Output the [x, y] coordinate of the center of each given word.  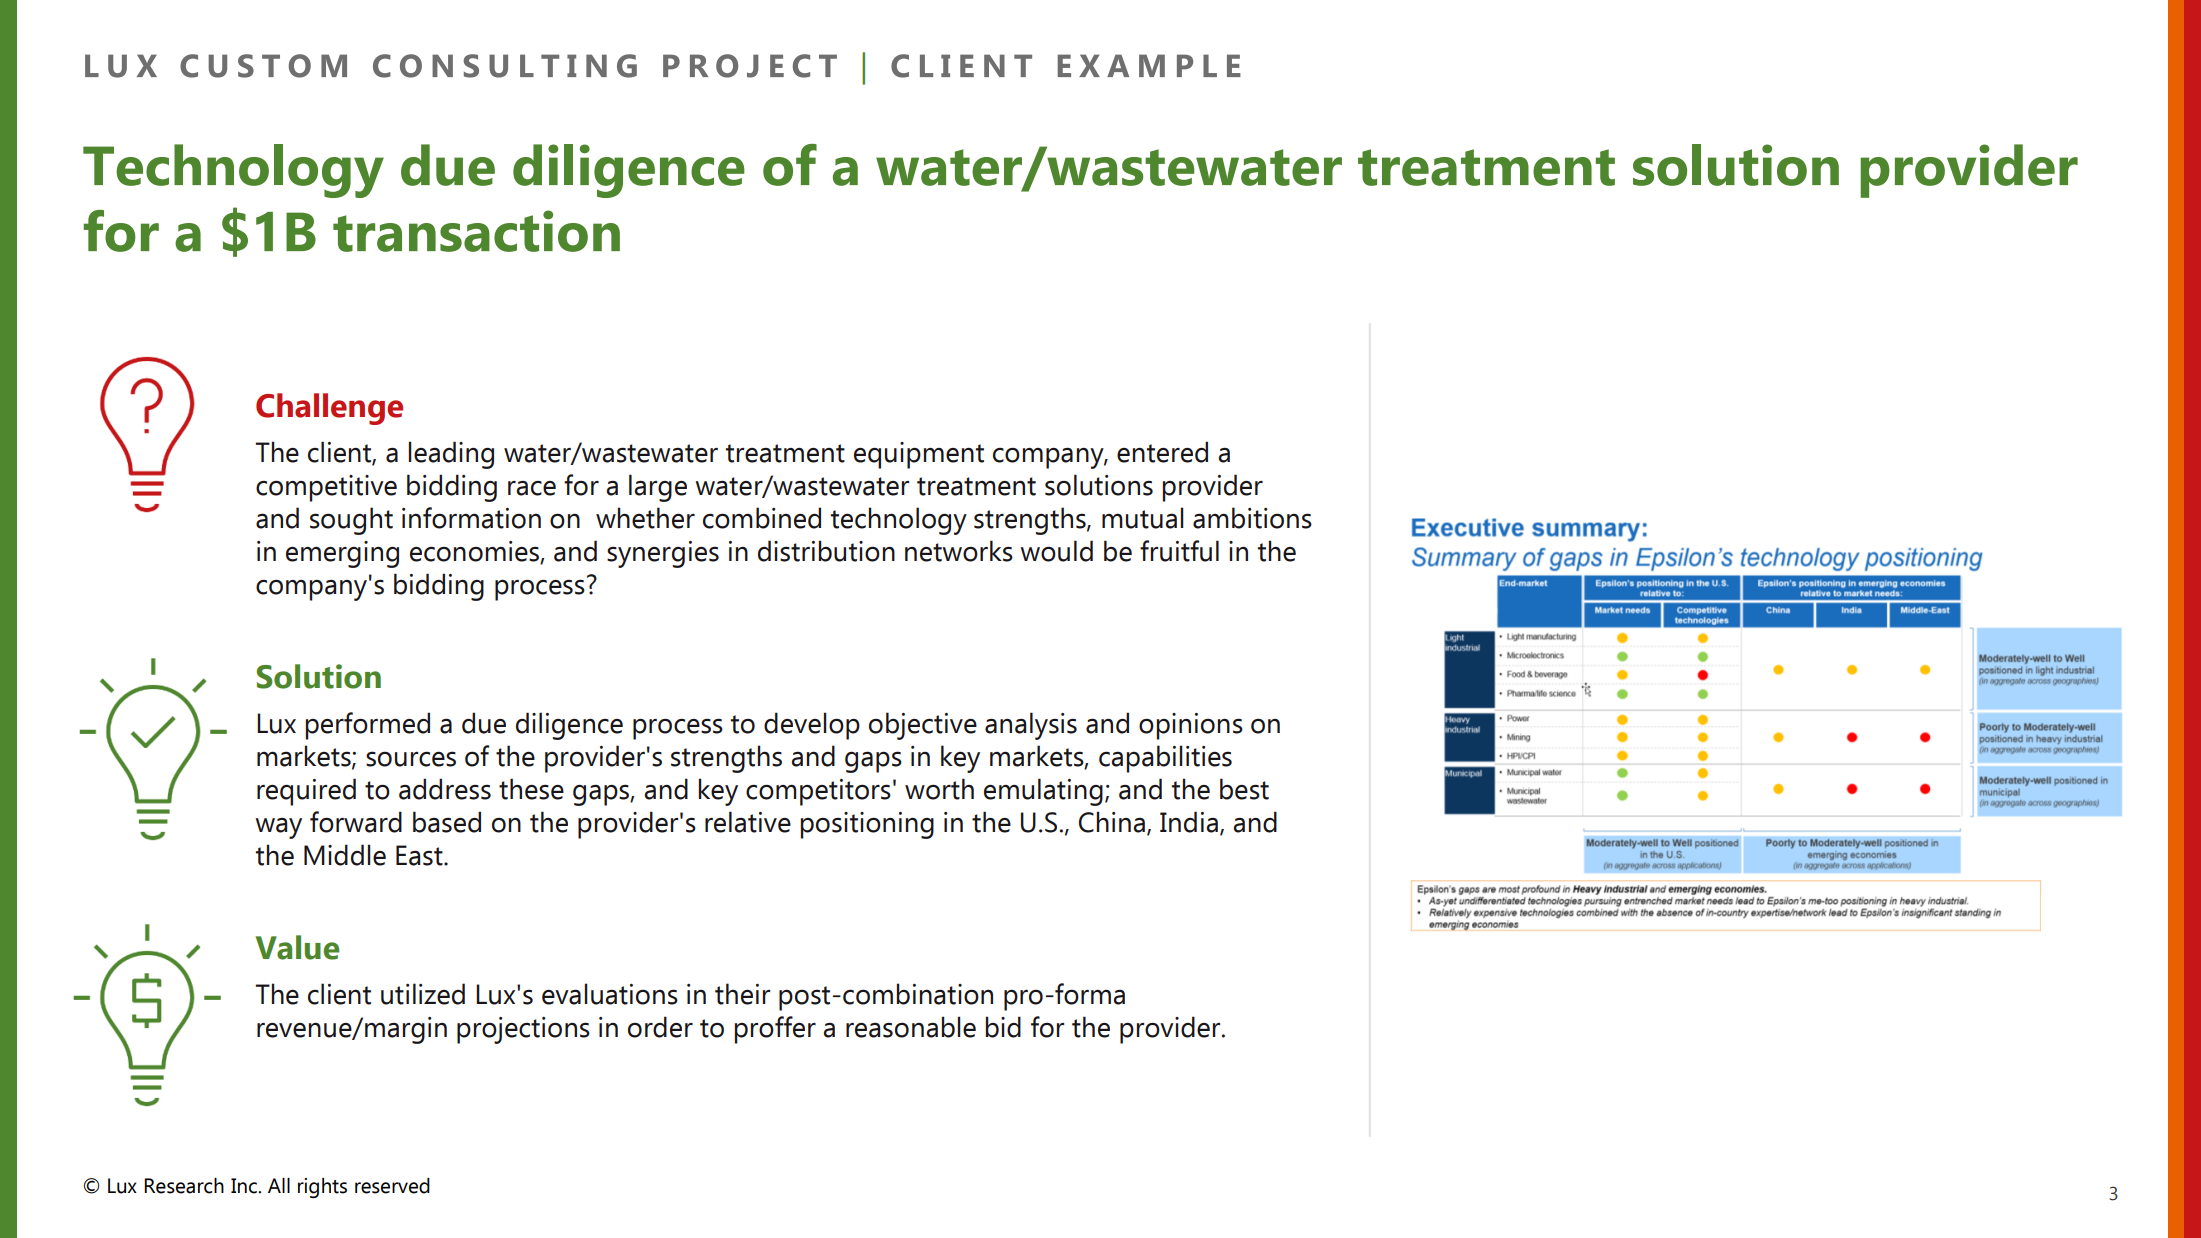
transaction [476, 231]
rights [322, 1188]
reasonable [911, 1027]
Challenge [329, 409]
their [742, 994]
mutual [1143, 518]
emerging [342, 554]
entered [1162, 452]
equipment [919, 455]
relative [748, 822]
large [658, 488]
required [306, 792]
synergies [663, 554]
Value [297, 947]
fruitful [1179, 551]
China [1112, 822]
